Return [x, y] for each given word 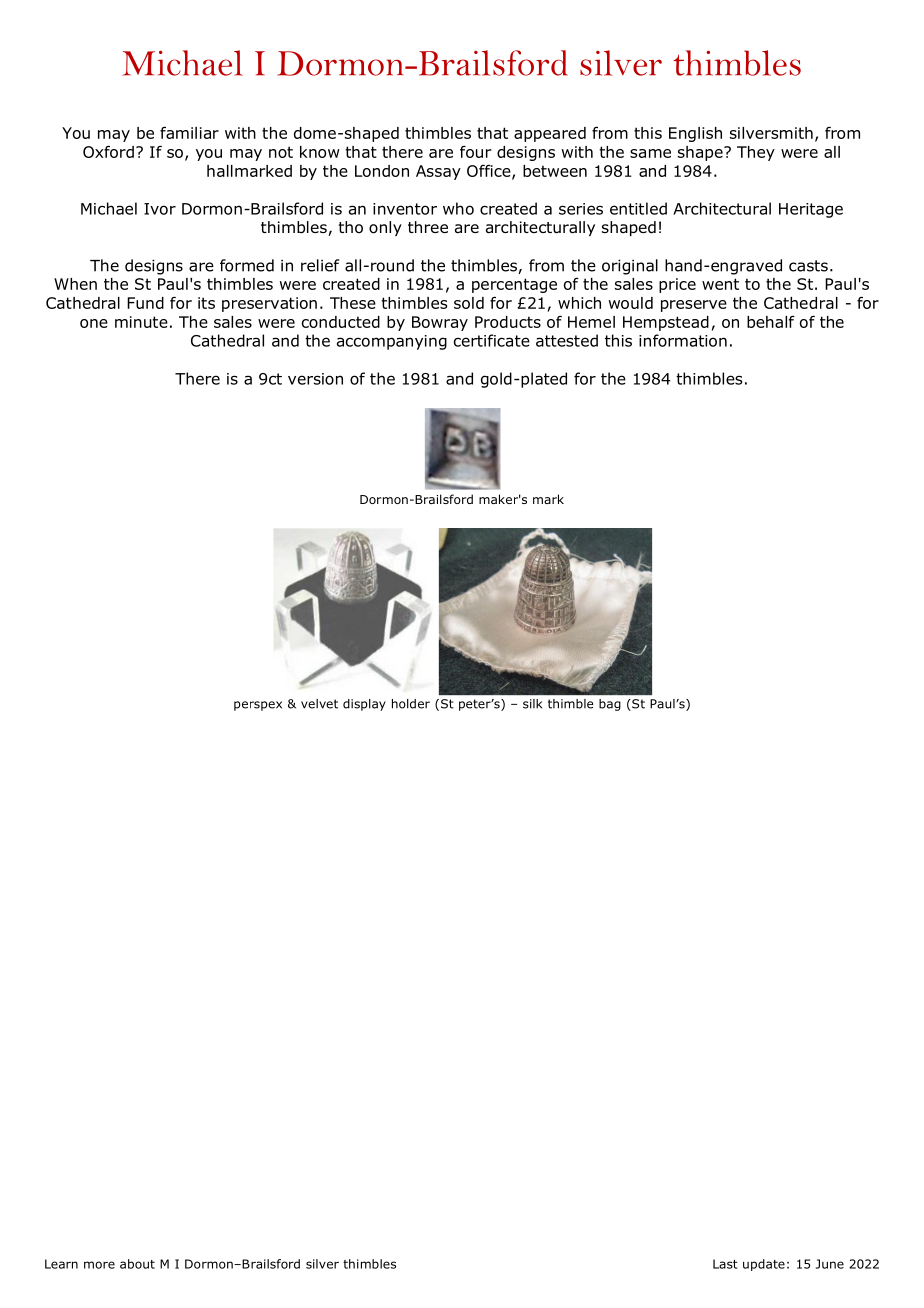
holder [411, 704]
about [137, 1264]
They [756, 153]
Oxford [108, 151]
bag [610, 705]
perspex [258, 706]
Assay [438, 172]
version [315, 379]
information [683, 340]
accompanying [392, 342]
